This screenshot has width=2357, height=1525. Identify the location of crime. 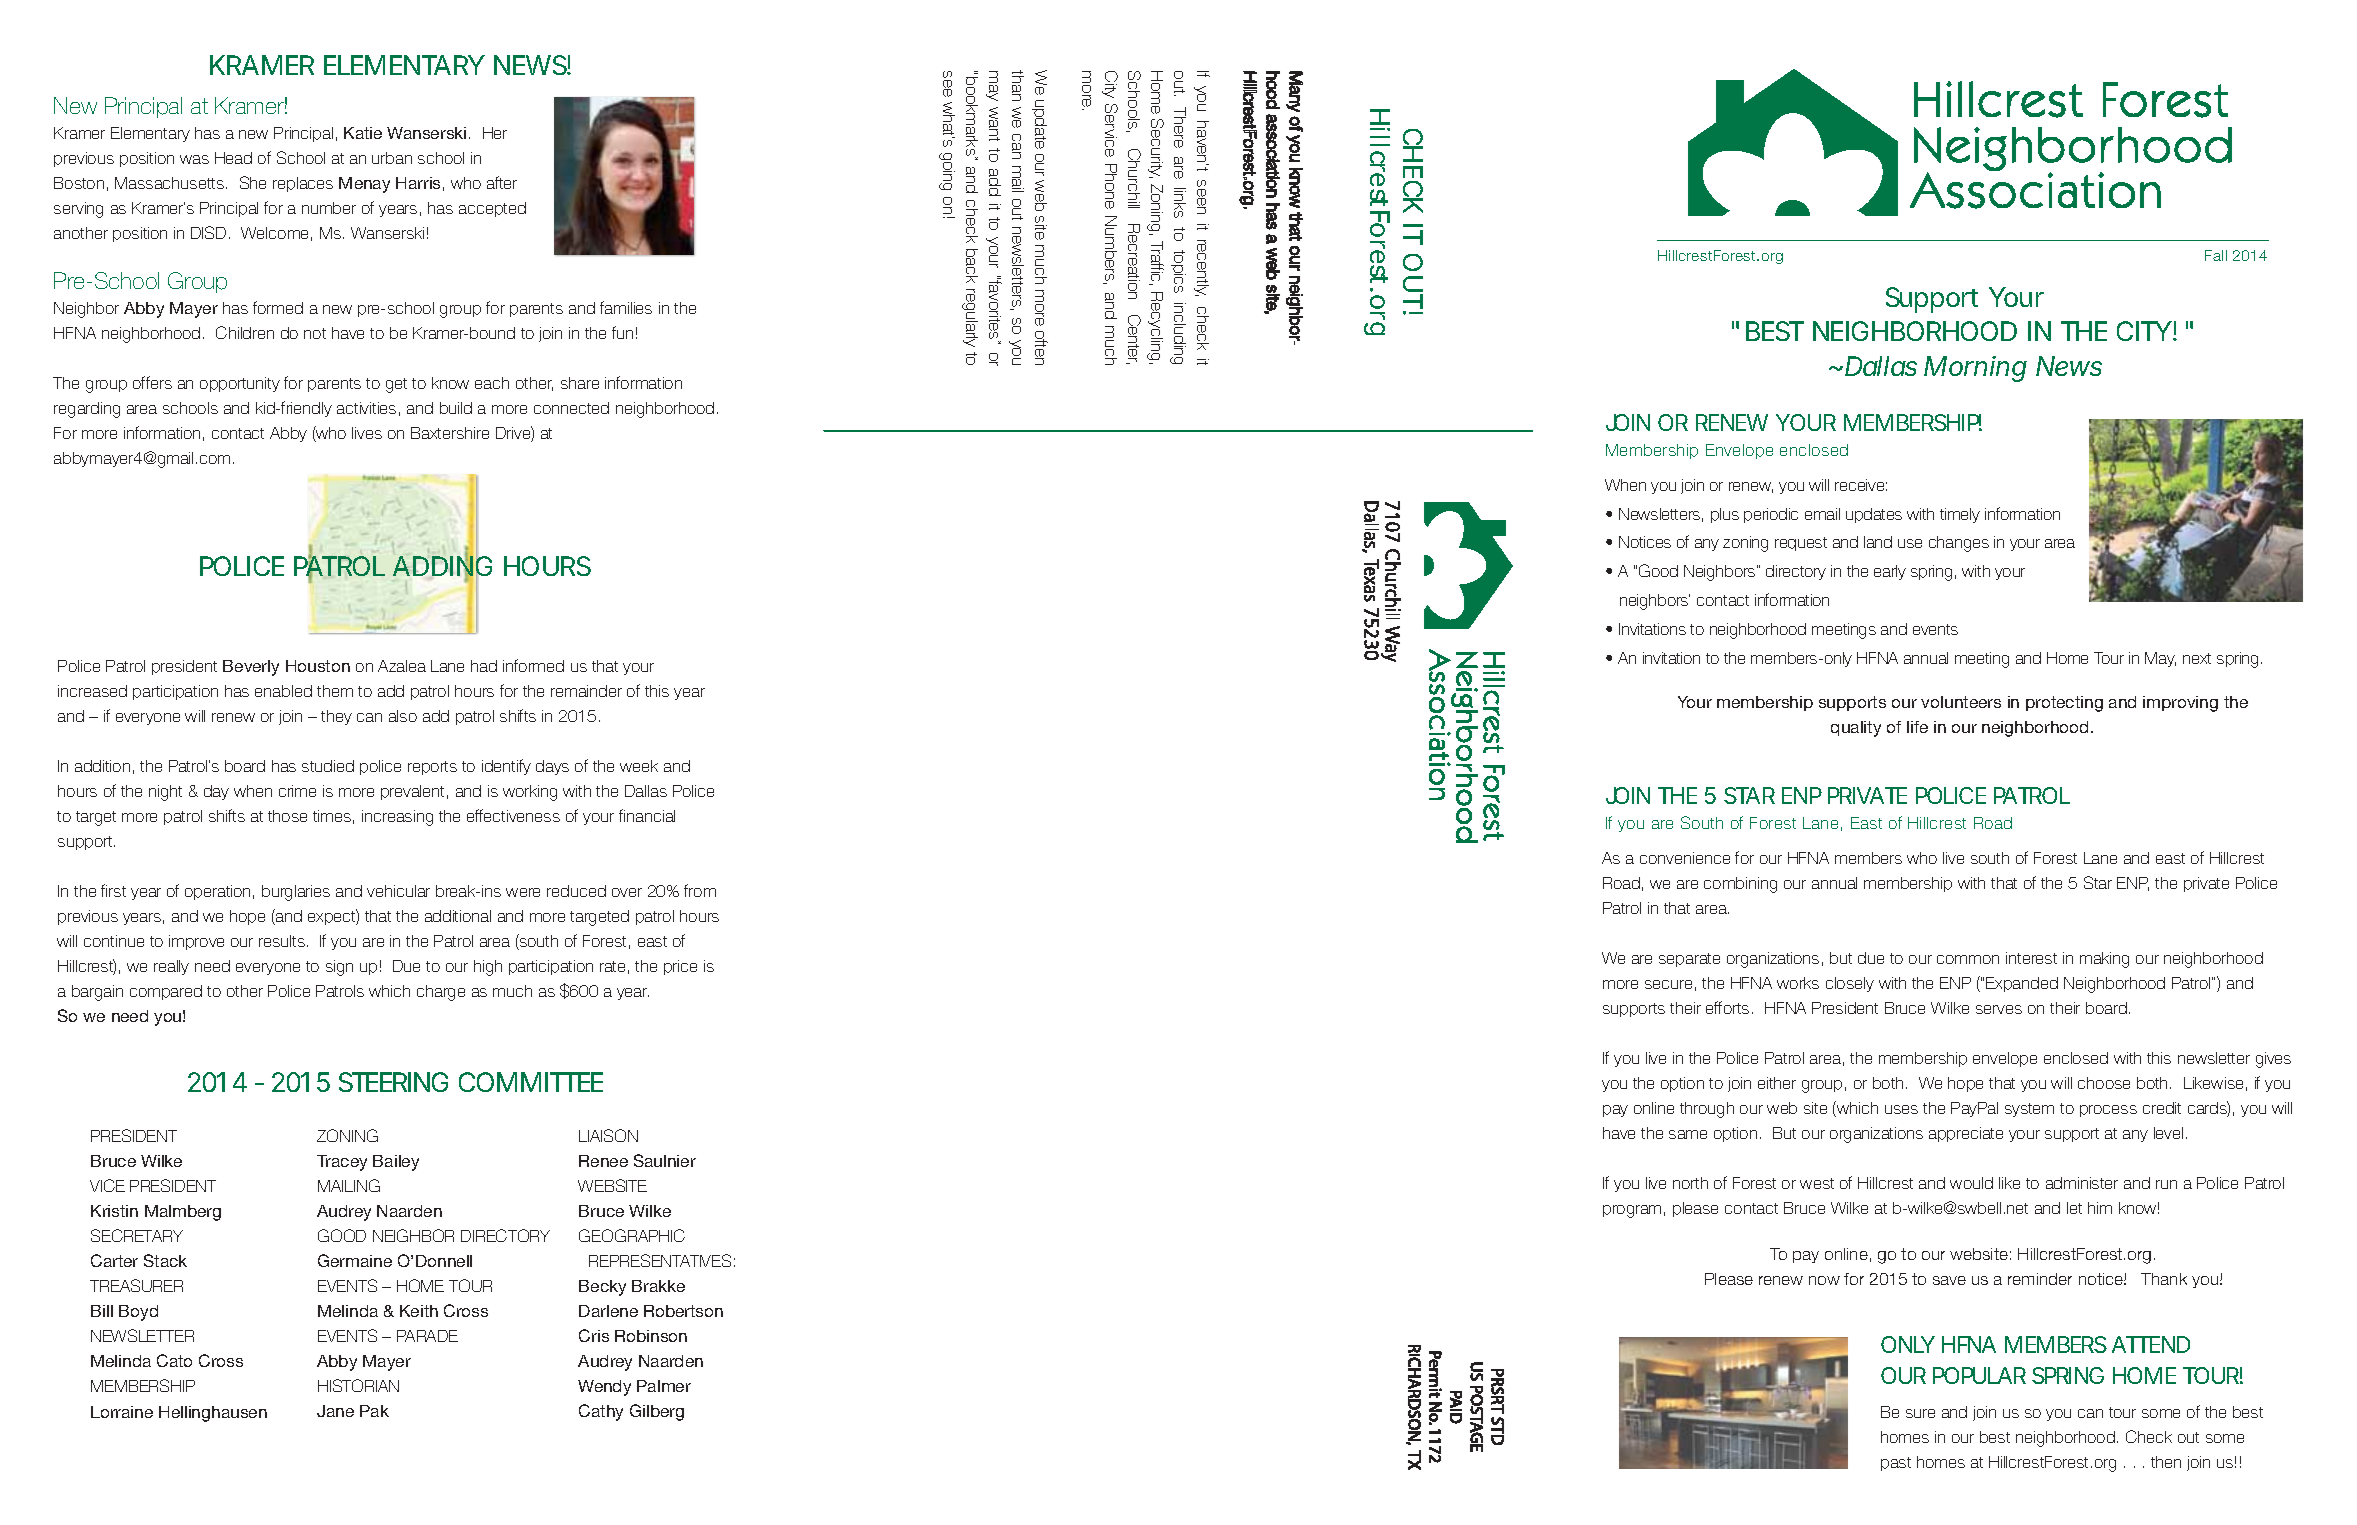
(297, 791).
